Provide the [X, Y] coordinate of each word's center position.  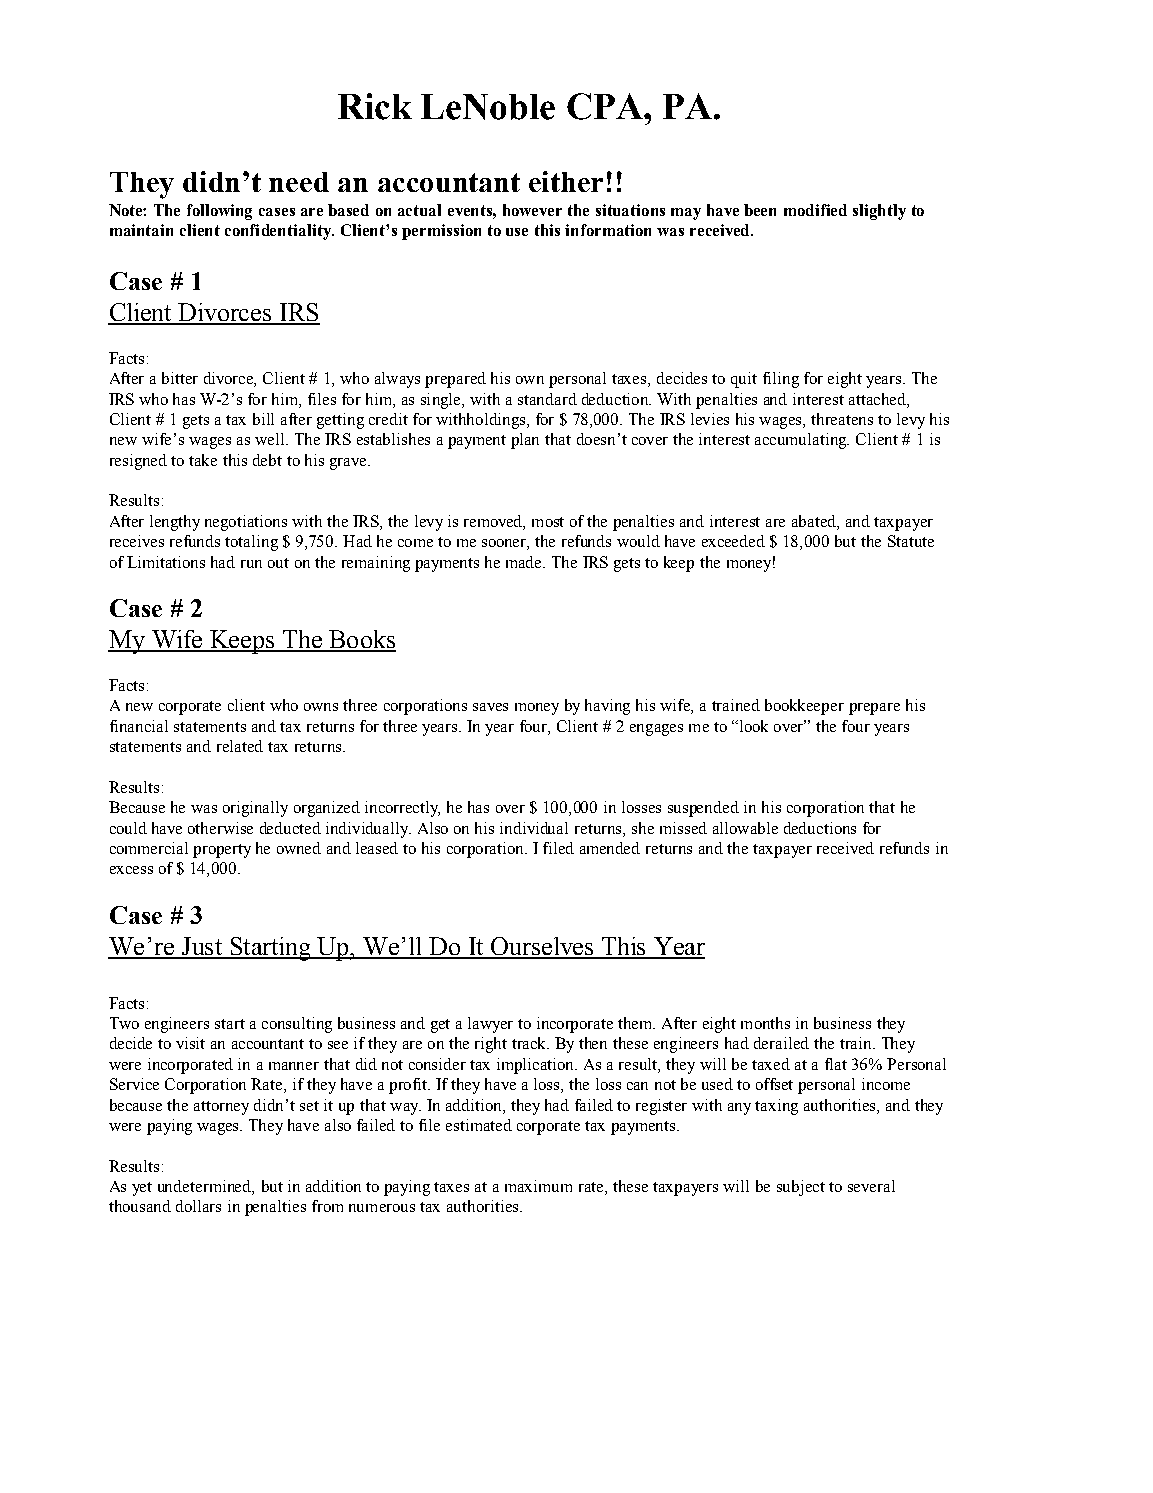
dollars [198, 1206]
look [752, 726]
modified [815, 210]
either [566, 181]
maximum [538, 1186]
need [299, 182]
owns [321, 707]
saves [490, 707]
